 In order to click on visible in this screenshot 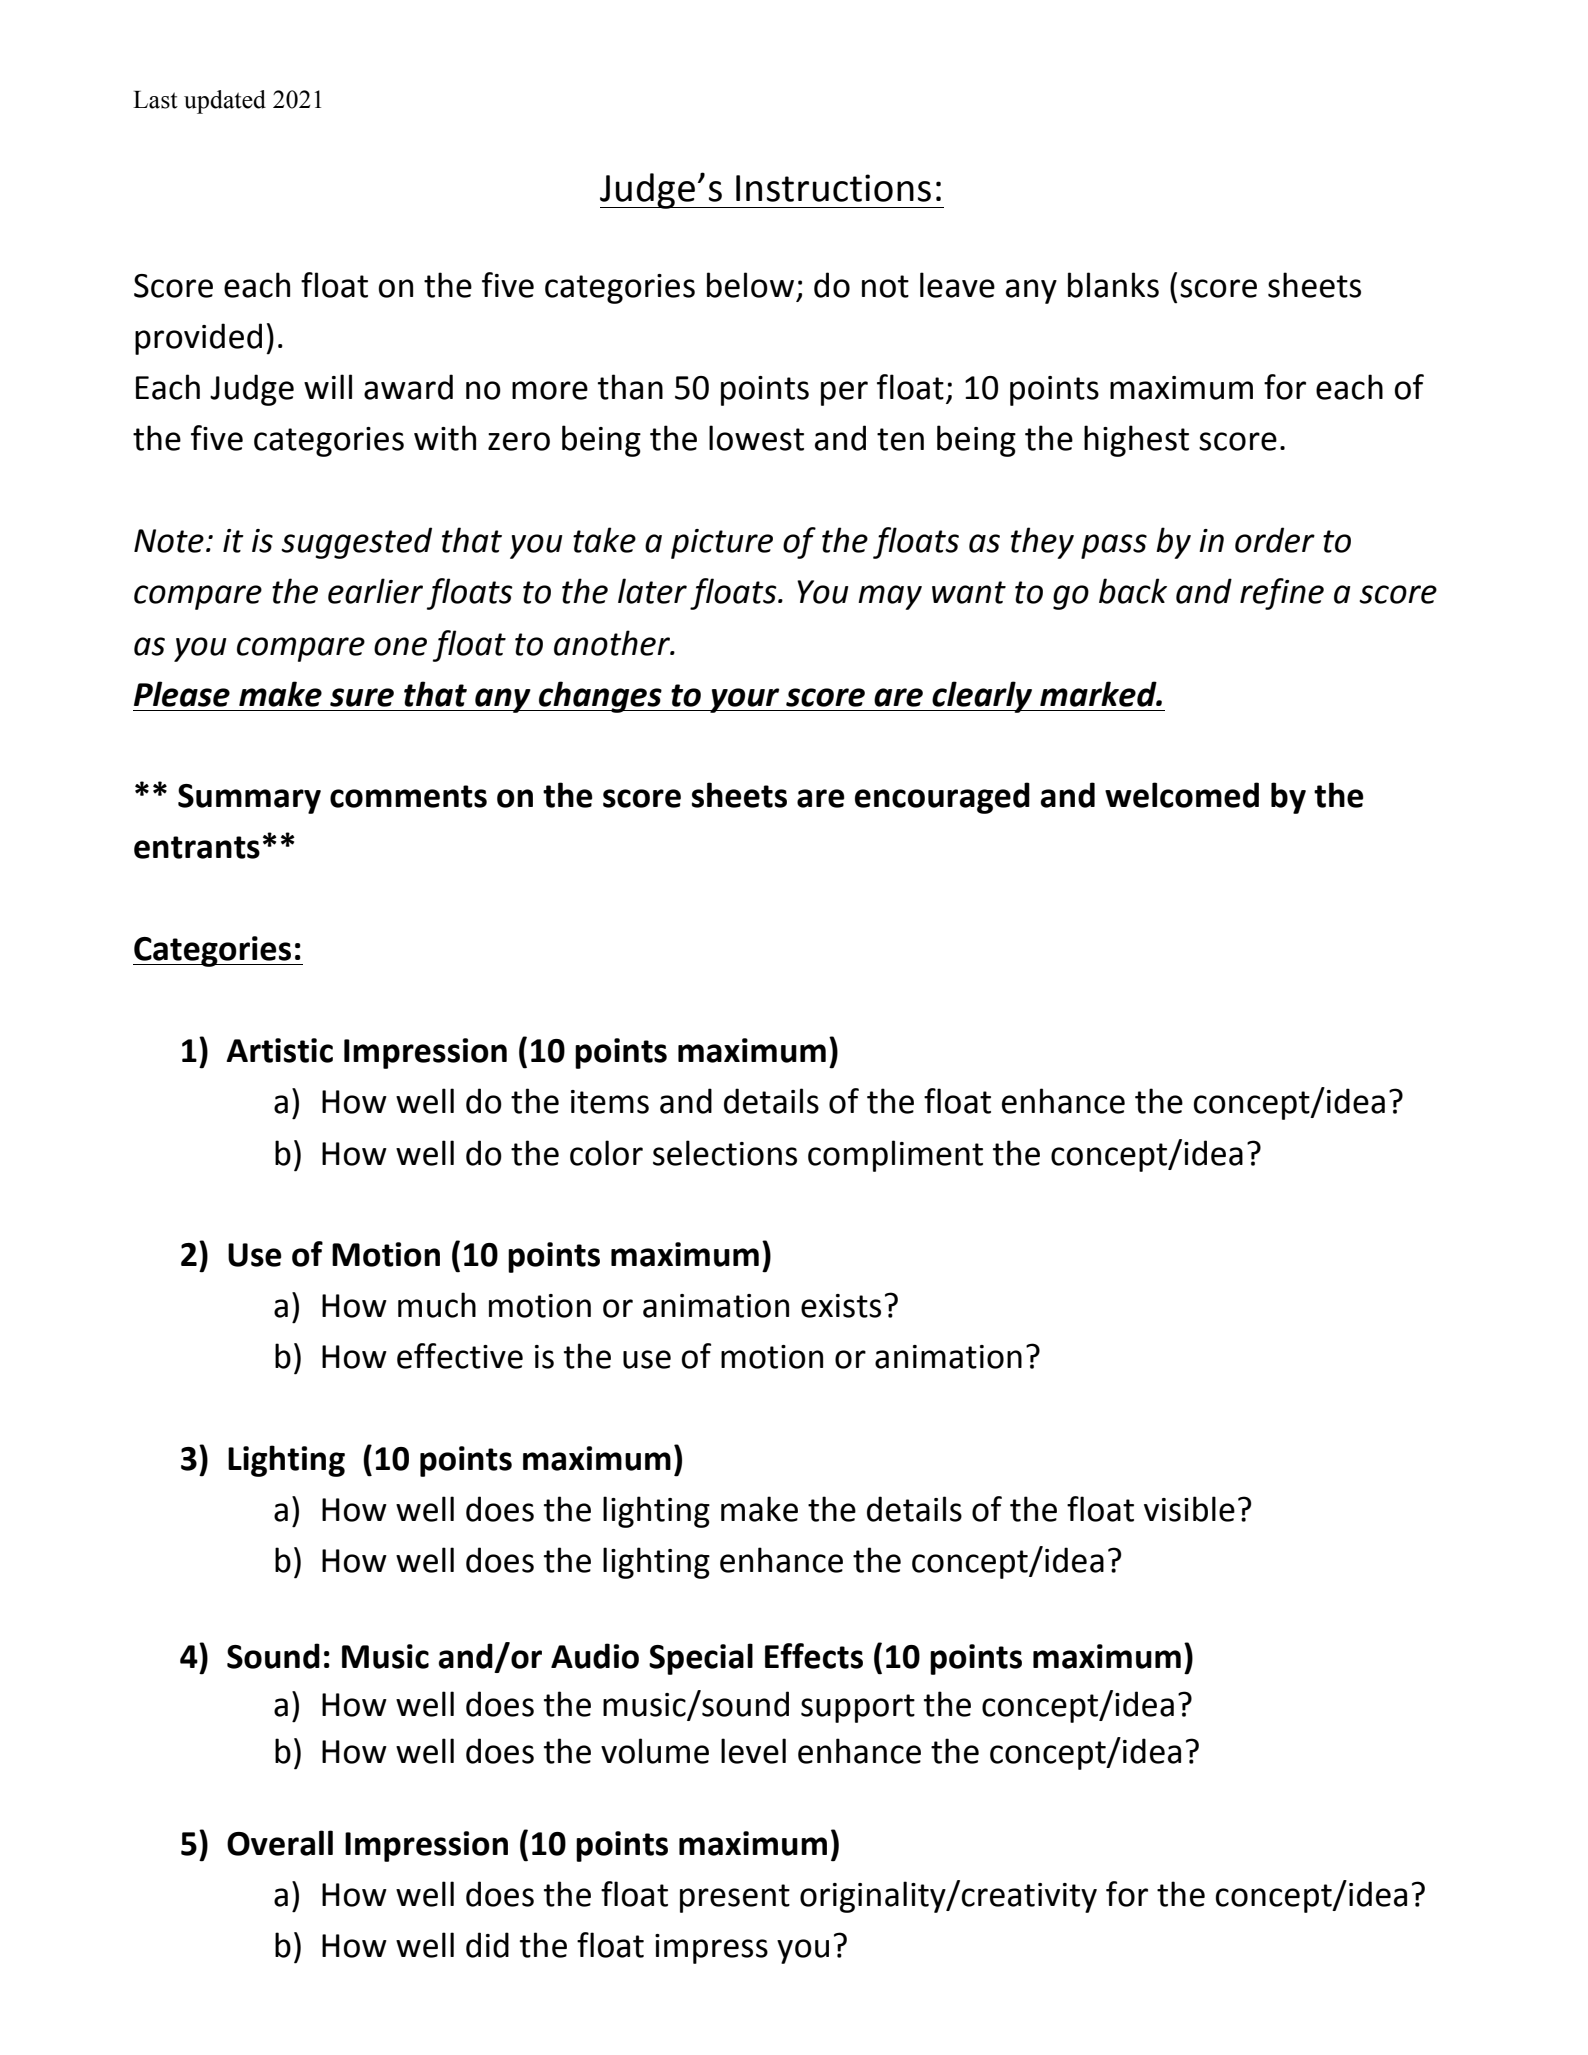, I will do `click(1189, 1509)`.
